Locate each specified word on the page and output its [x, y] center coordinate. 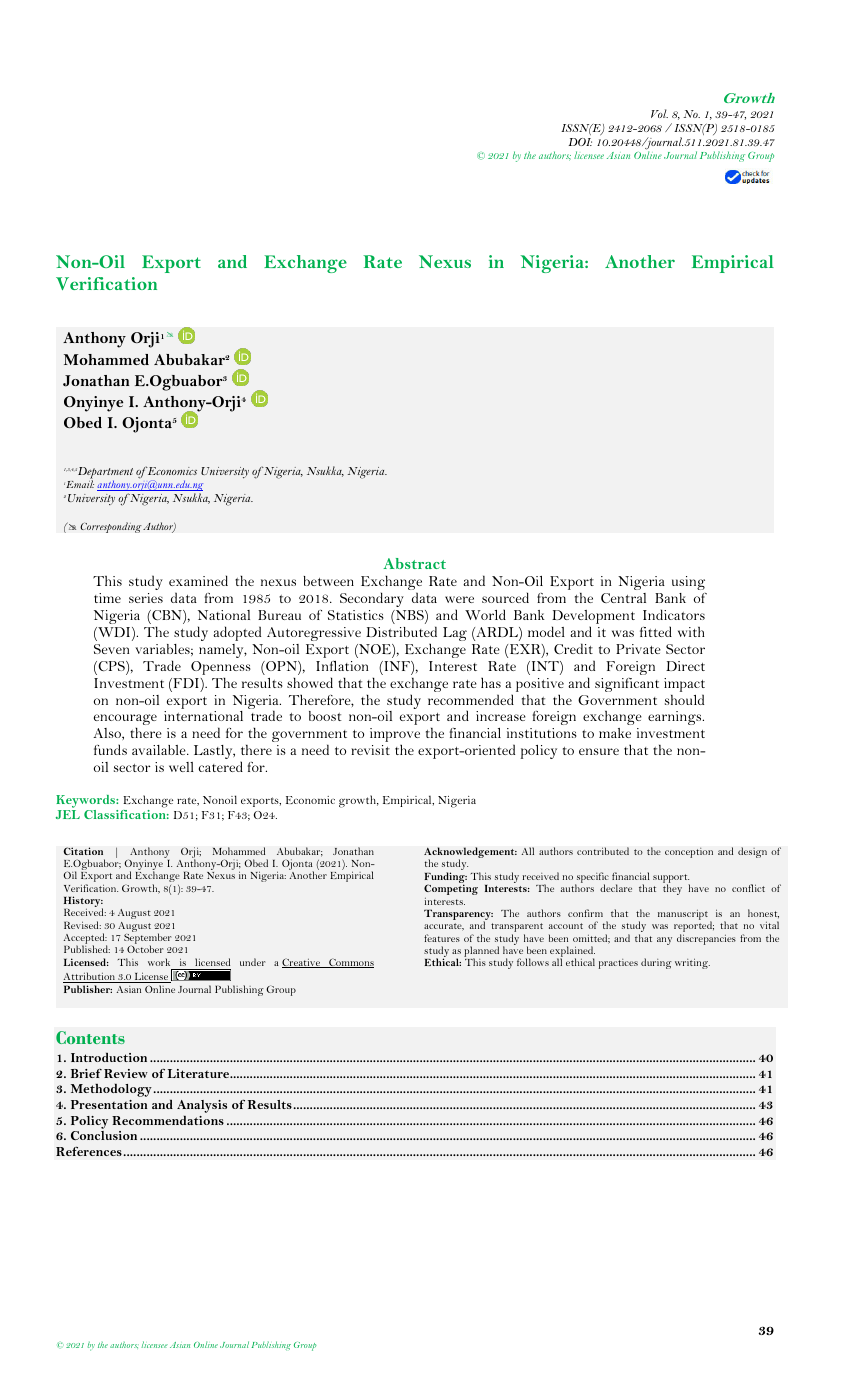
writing [692, 963]
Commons [350, 963]
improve [395, 736]
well [181, 767]
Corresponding [111, 527]
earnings [676, 718]
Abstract [414, 563]
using [688, 583]
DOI [580, 142]
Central [623, 598]
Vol [659, 113]
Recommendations [168, 1120]
